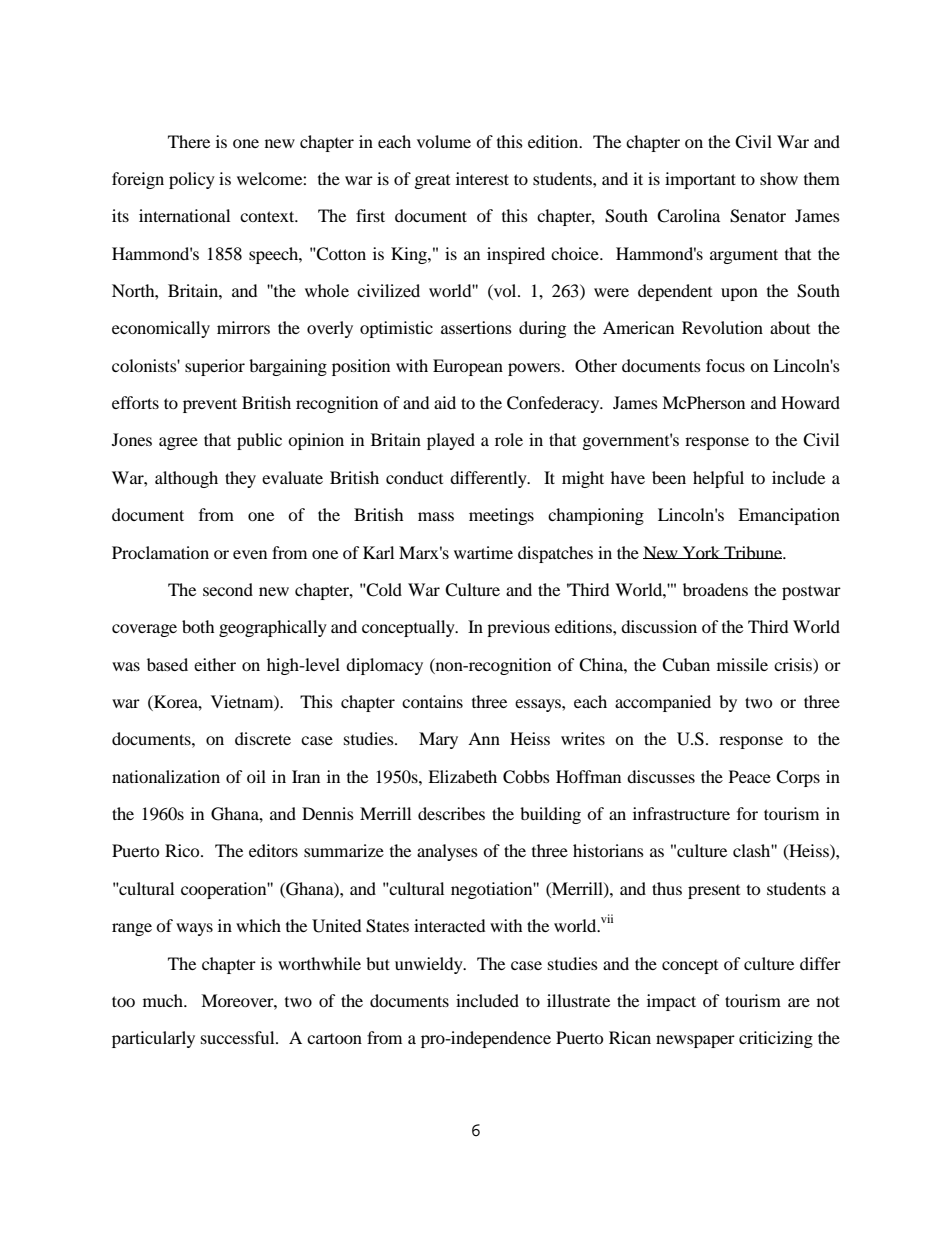 The width and height of the screenshot is (952, 1233). What do you see at coordinates (779, 178) in the screenshot?
I see `show` at bounding box center [779, 178].
